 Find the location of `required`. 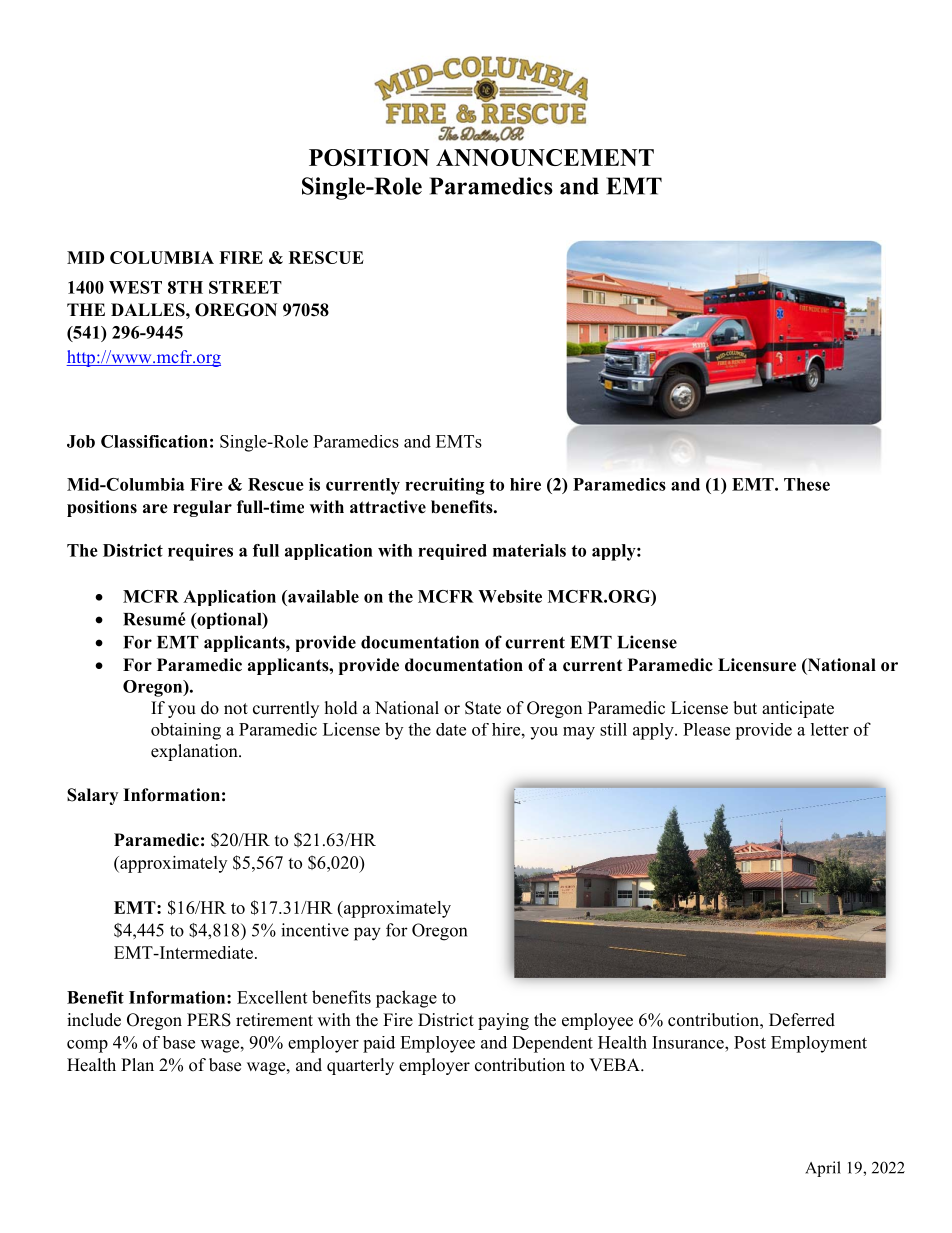

required is located at coordinates (452, 552).
